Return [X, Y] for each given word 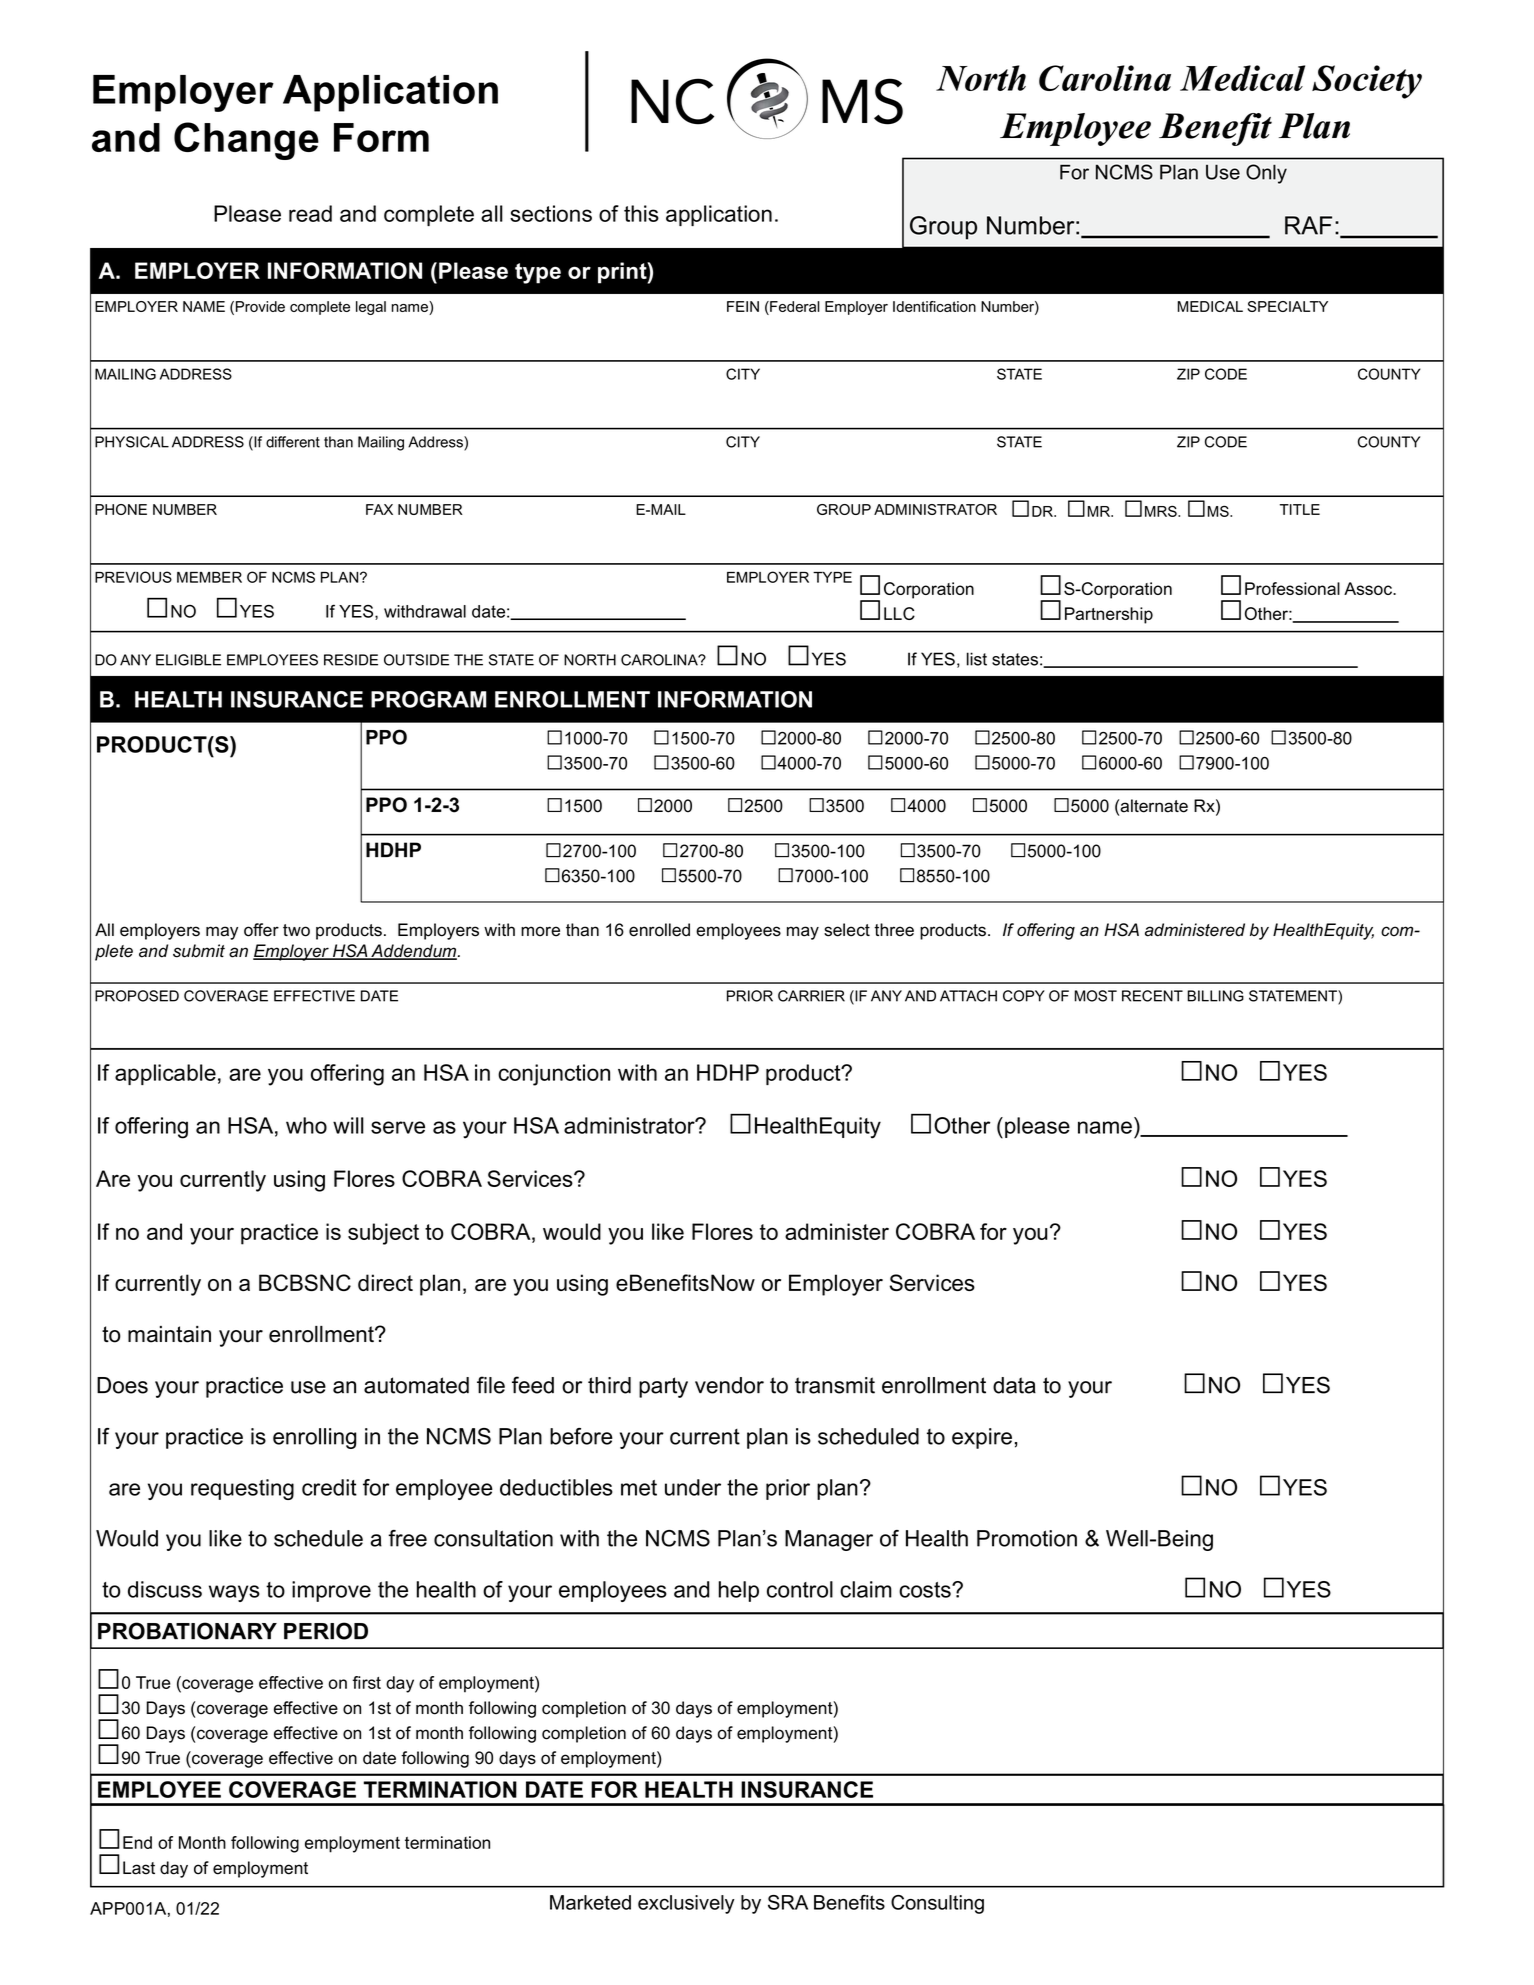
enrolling [314, 1438]
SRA [788, 1902]
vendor [729, 1385]
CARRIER [811, 996]
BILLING [1215, 996]
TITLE [1300, 509]
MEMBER [209, 577]
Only [1266, 174]
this [641, 213]
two [296, 930]
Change [246, 141]
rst [370, 1683]
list [977, 659]
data [1014, 1385]
